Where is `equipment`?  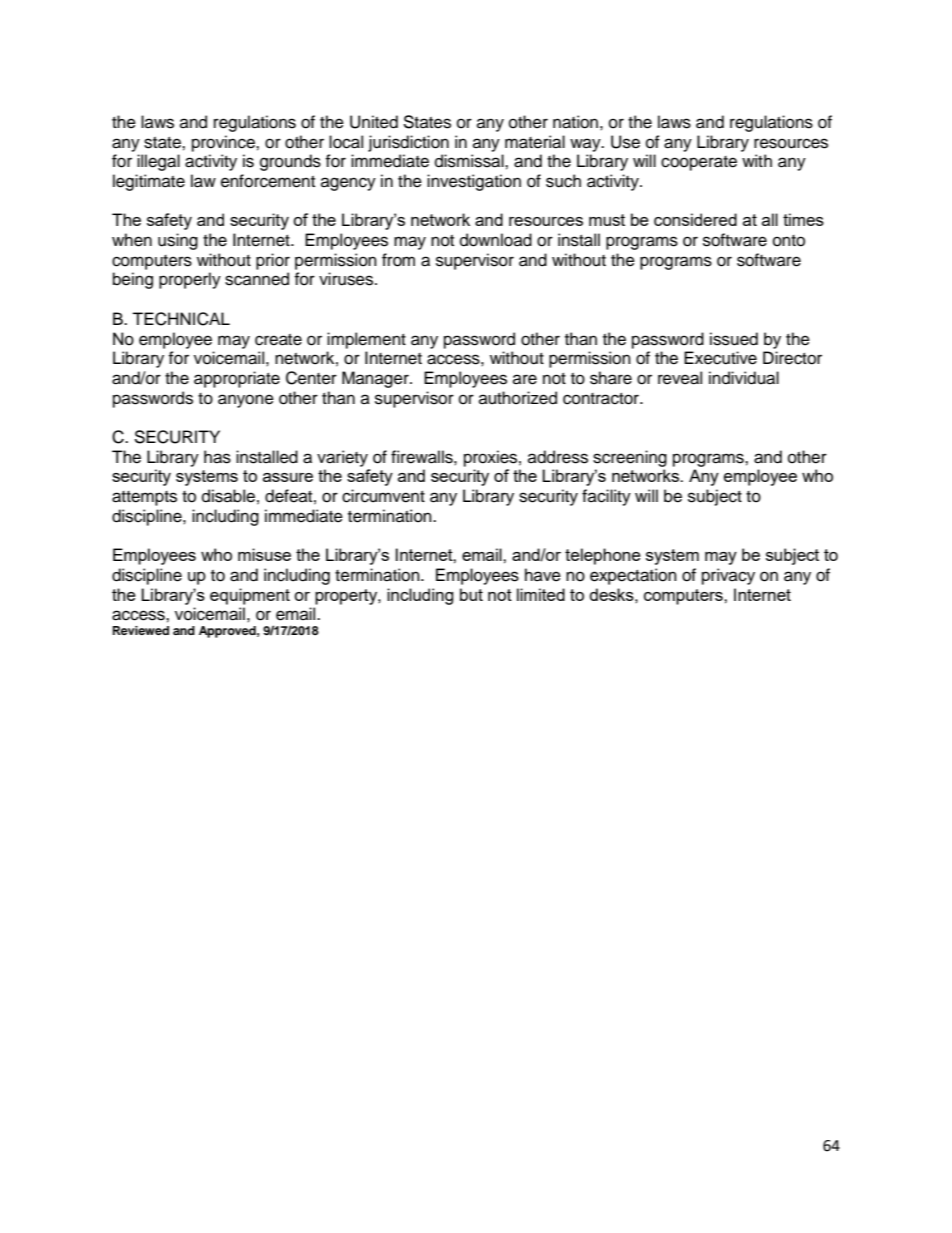 equipment is located at coordinates (250, 596).
